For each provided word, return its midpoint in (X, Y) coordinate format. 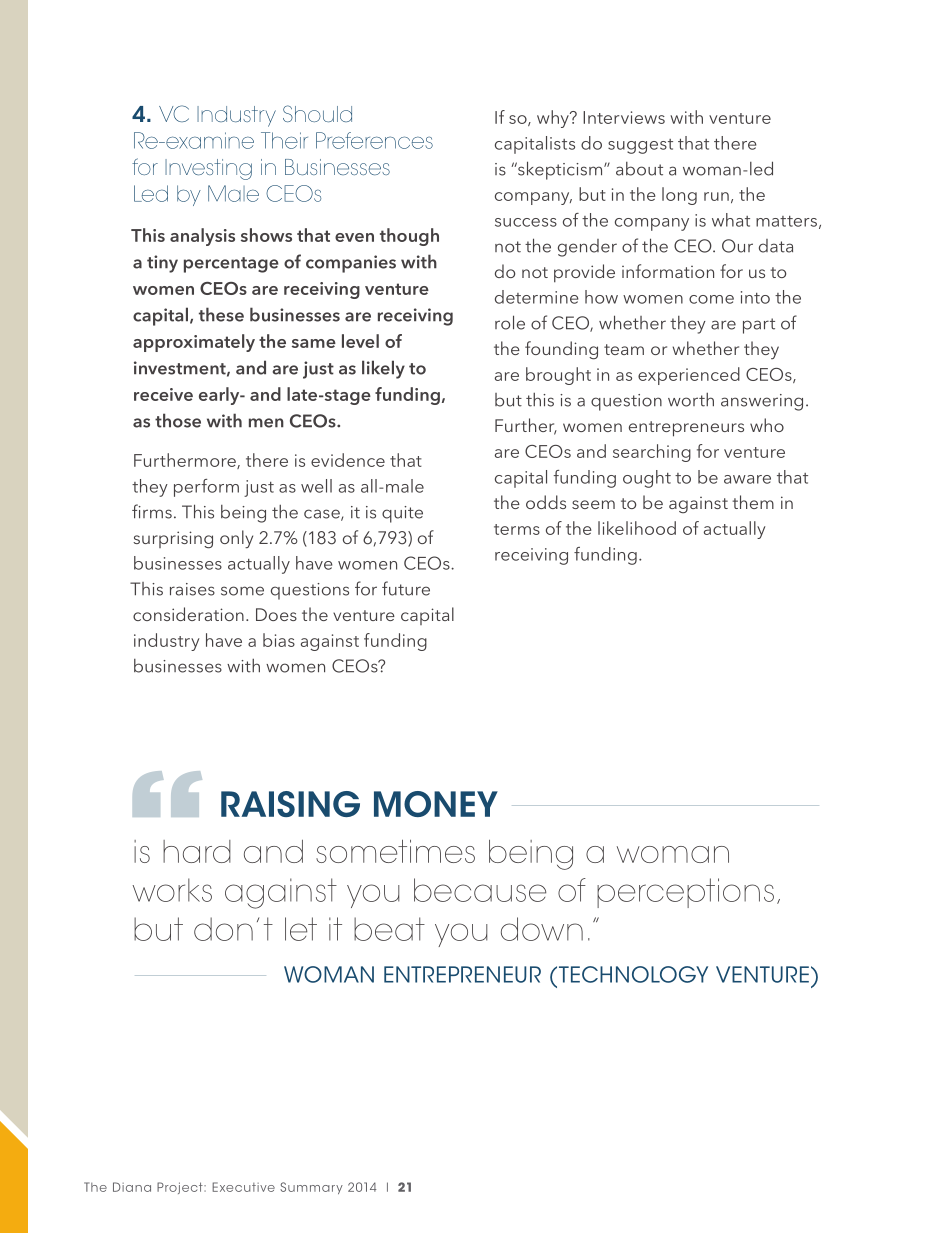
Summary (311, 1188)
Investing (208, 169)
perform (206, 488)
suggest (640, 146)
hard (197, 851)
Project (181, 1188)
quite (402, 514)
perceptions (685, 893)
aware (747, 479)
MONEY (436, 804)
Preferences (374, 140)
